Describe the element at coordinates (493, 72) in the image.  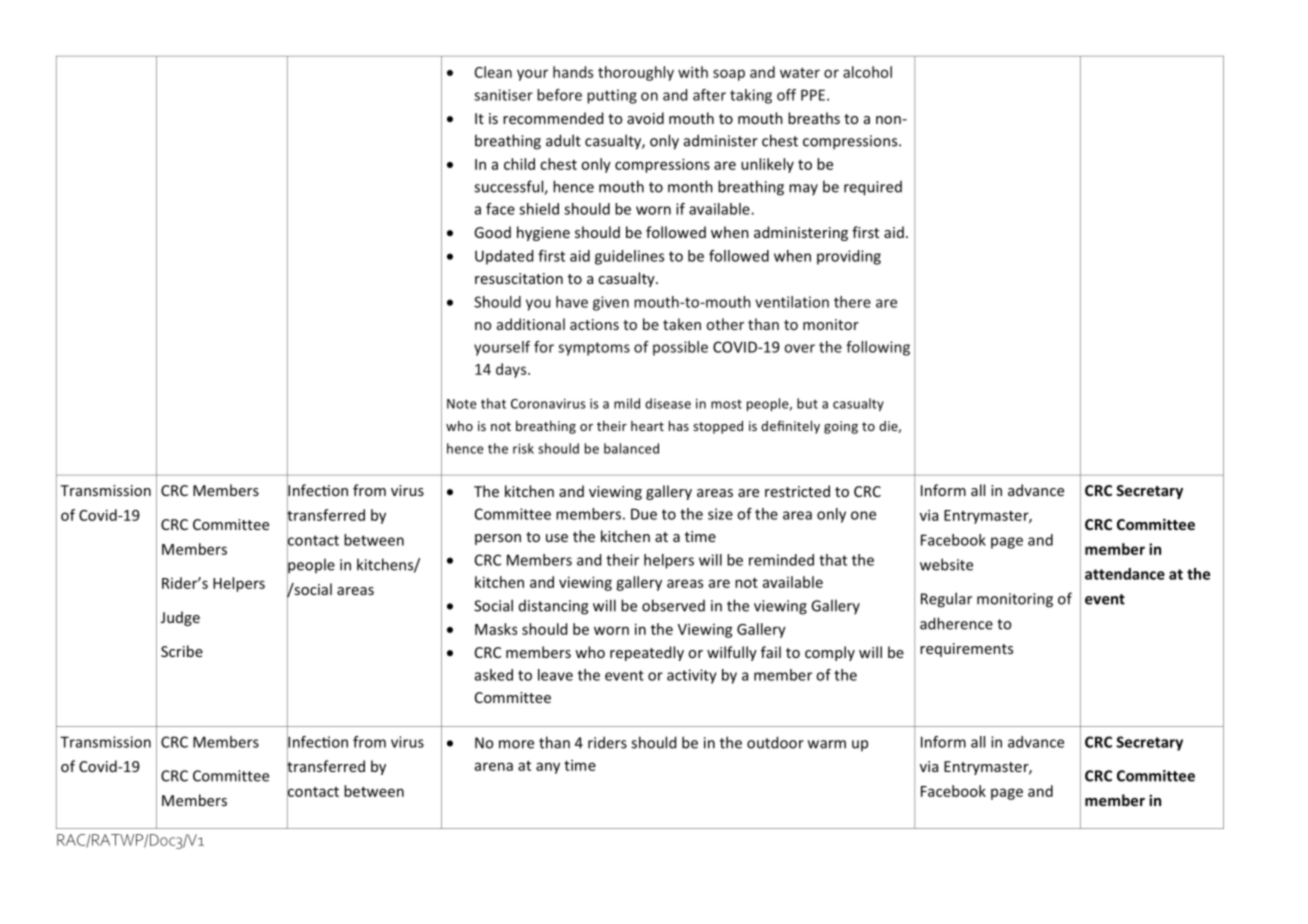
I see `Clean` at that location.
